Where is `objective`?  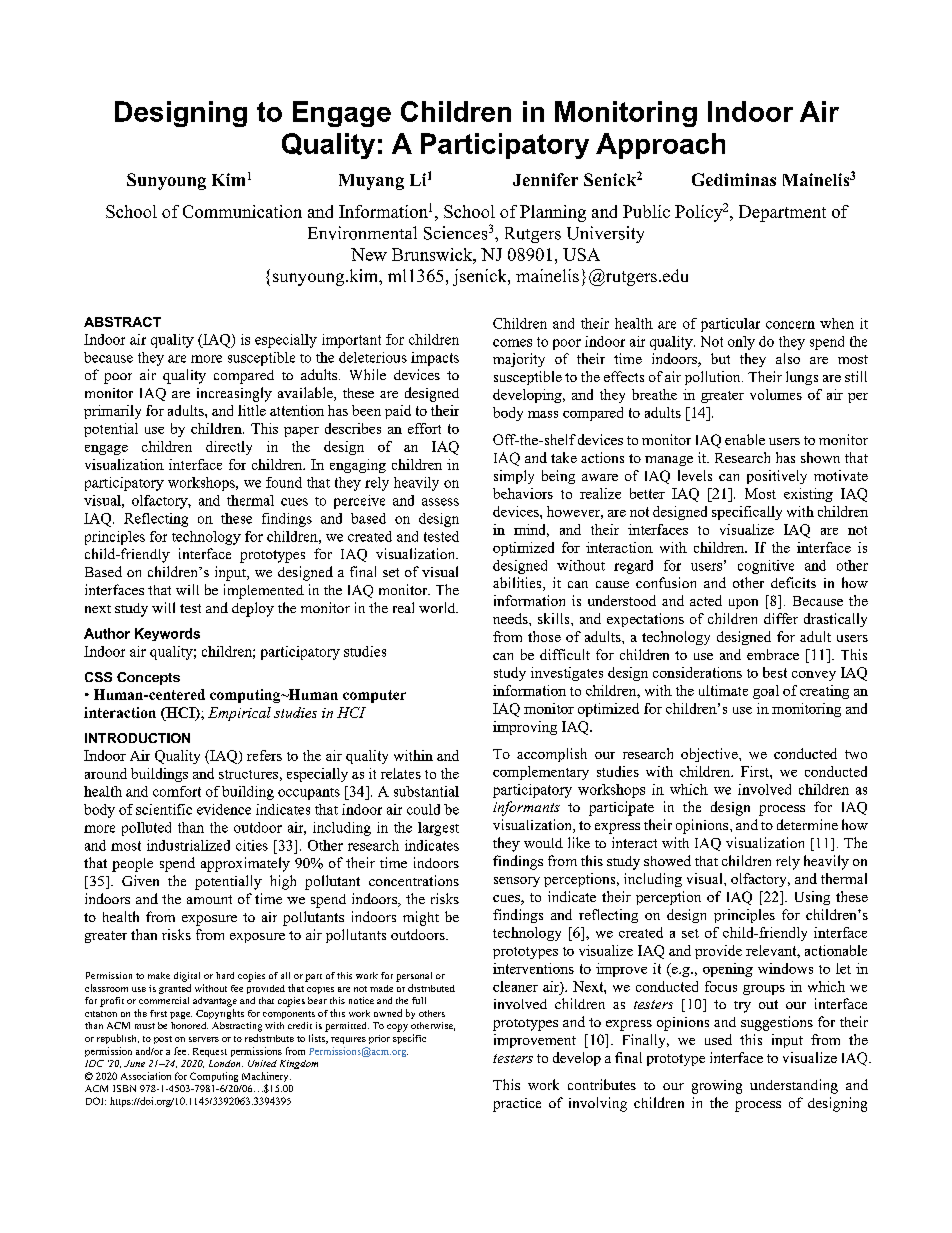
objective is located at coordinates (710, 755).
